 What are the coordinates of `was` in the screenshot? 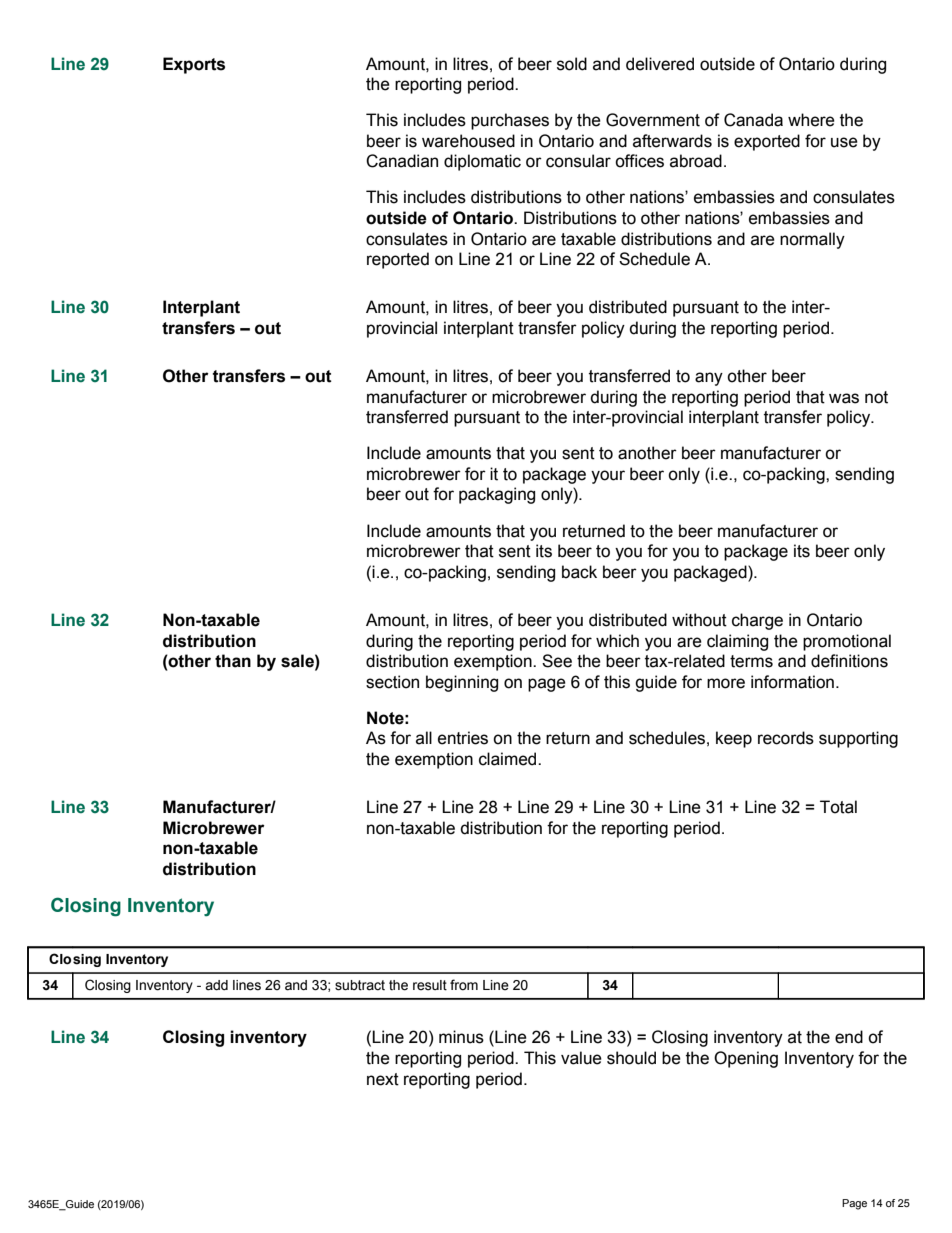 It's located at (844, 398).
